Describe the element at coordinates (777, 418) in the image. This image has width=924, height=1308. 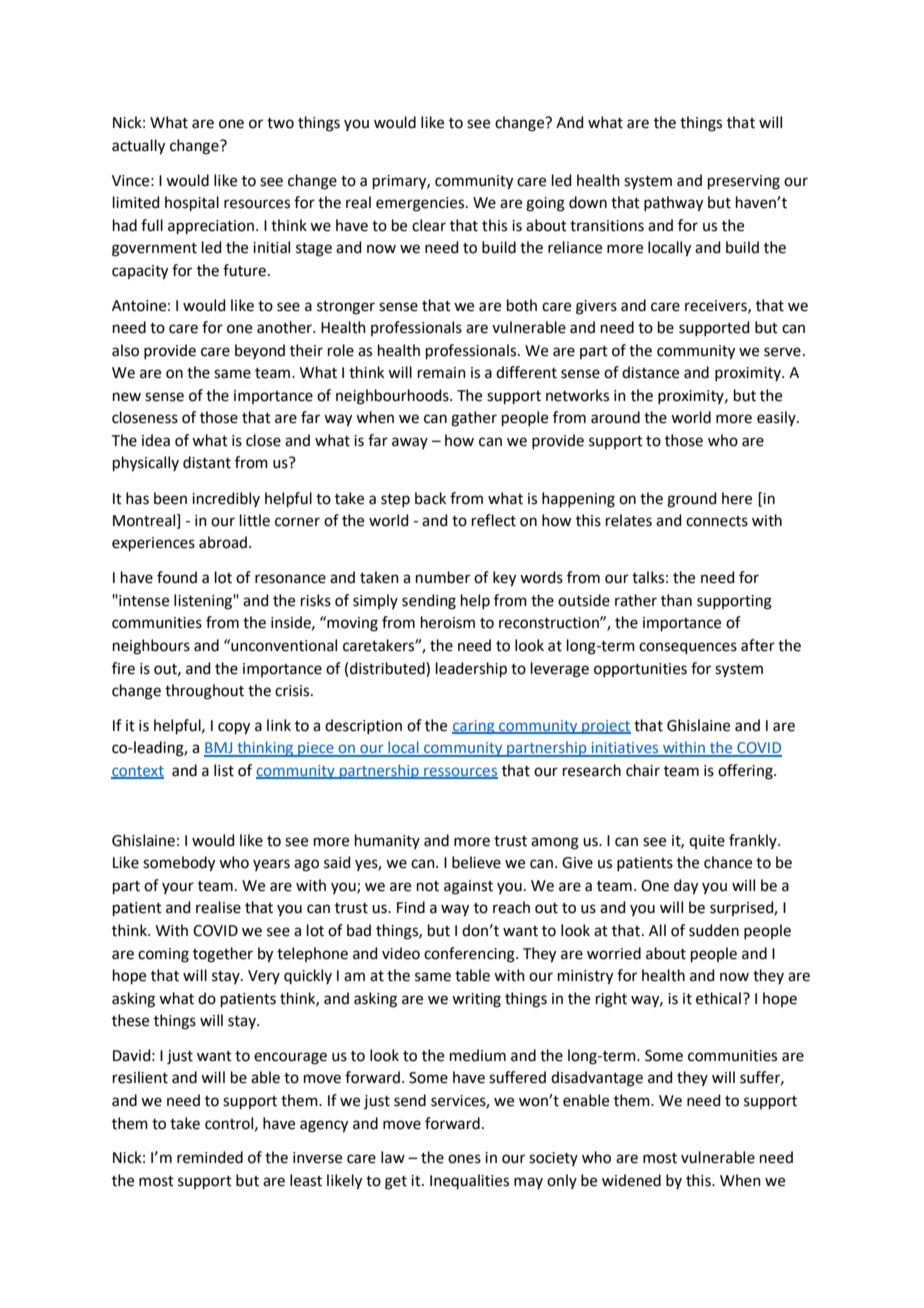
I see `easily` at that location.
